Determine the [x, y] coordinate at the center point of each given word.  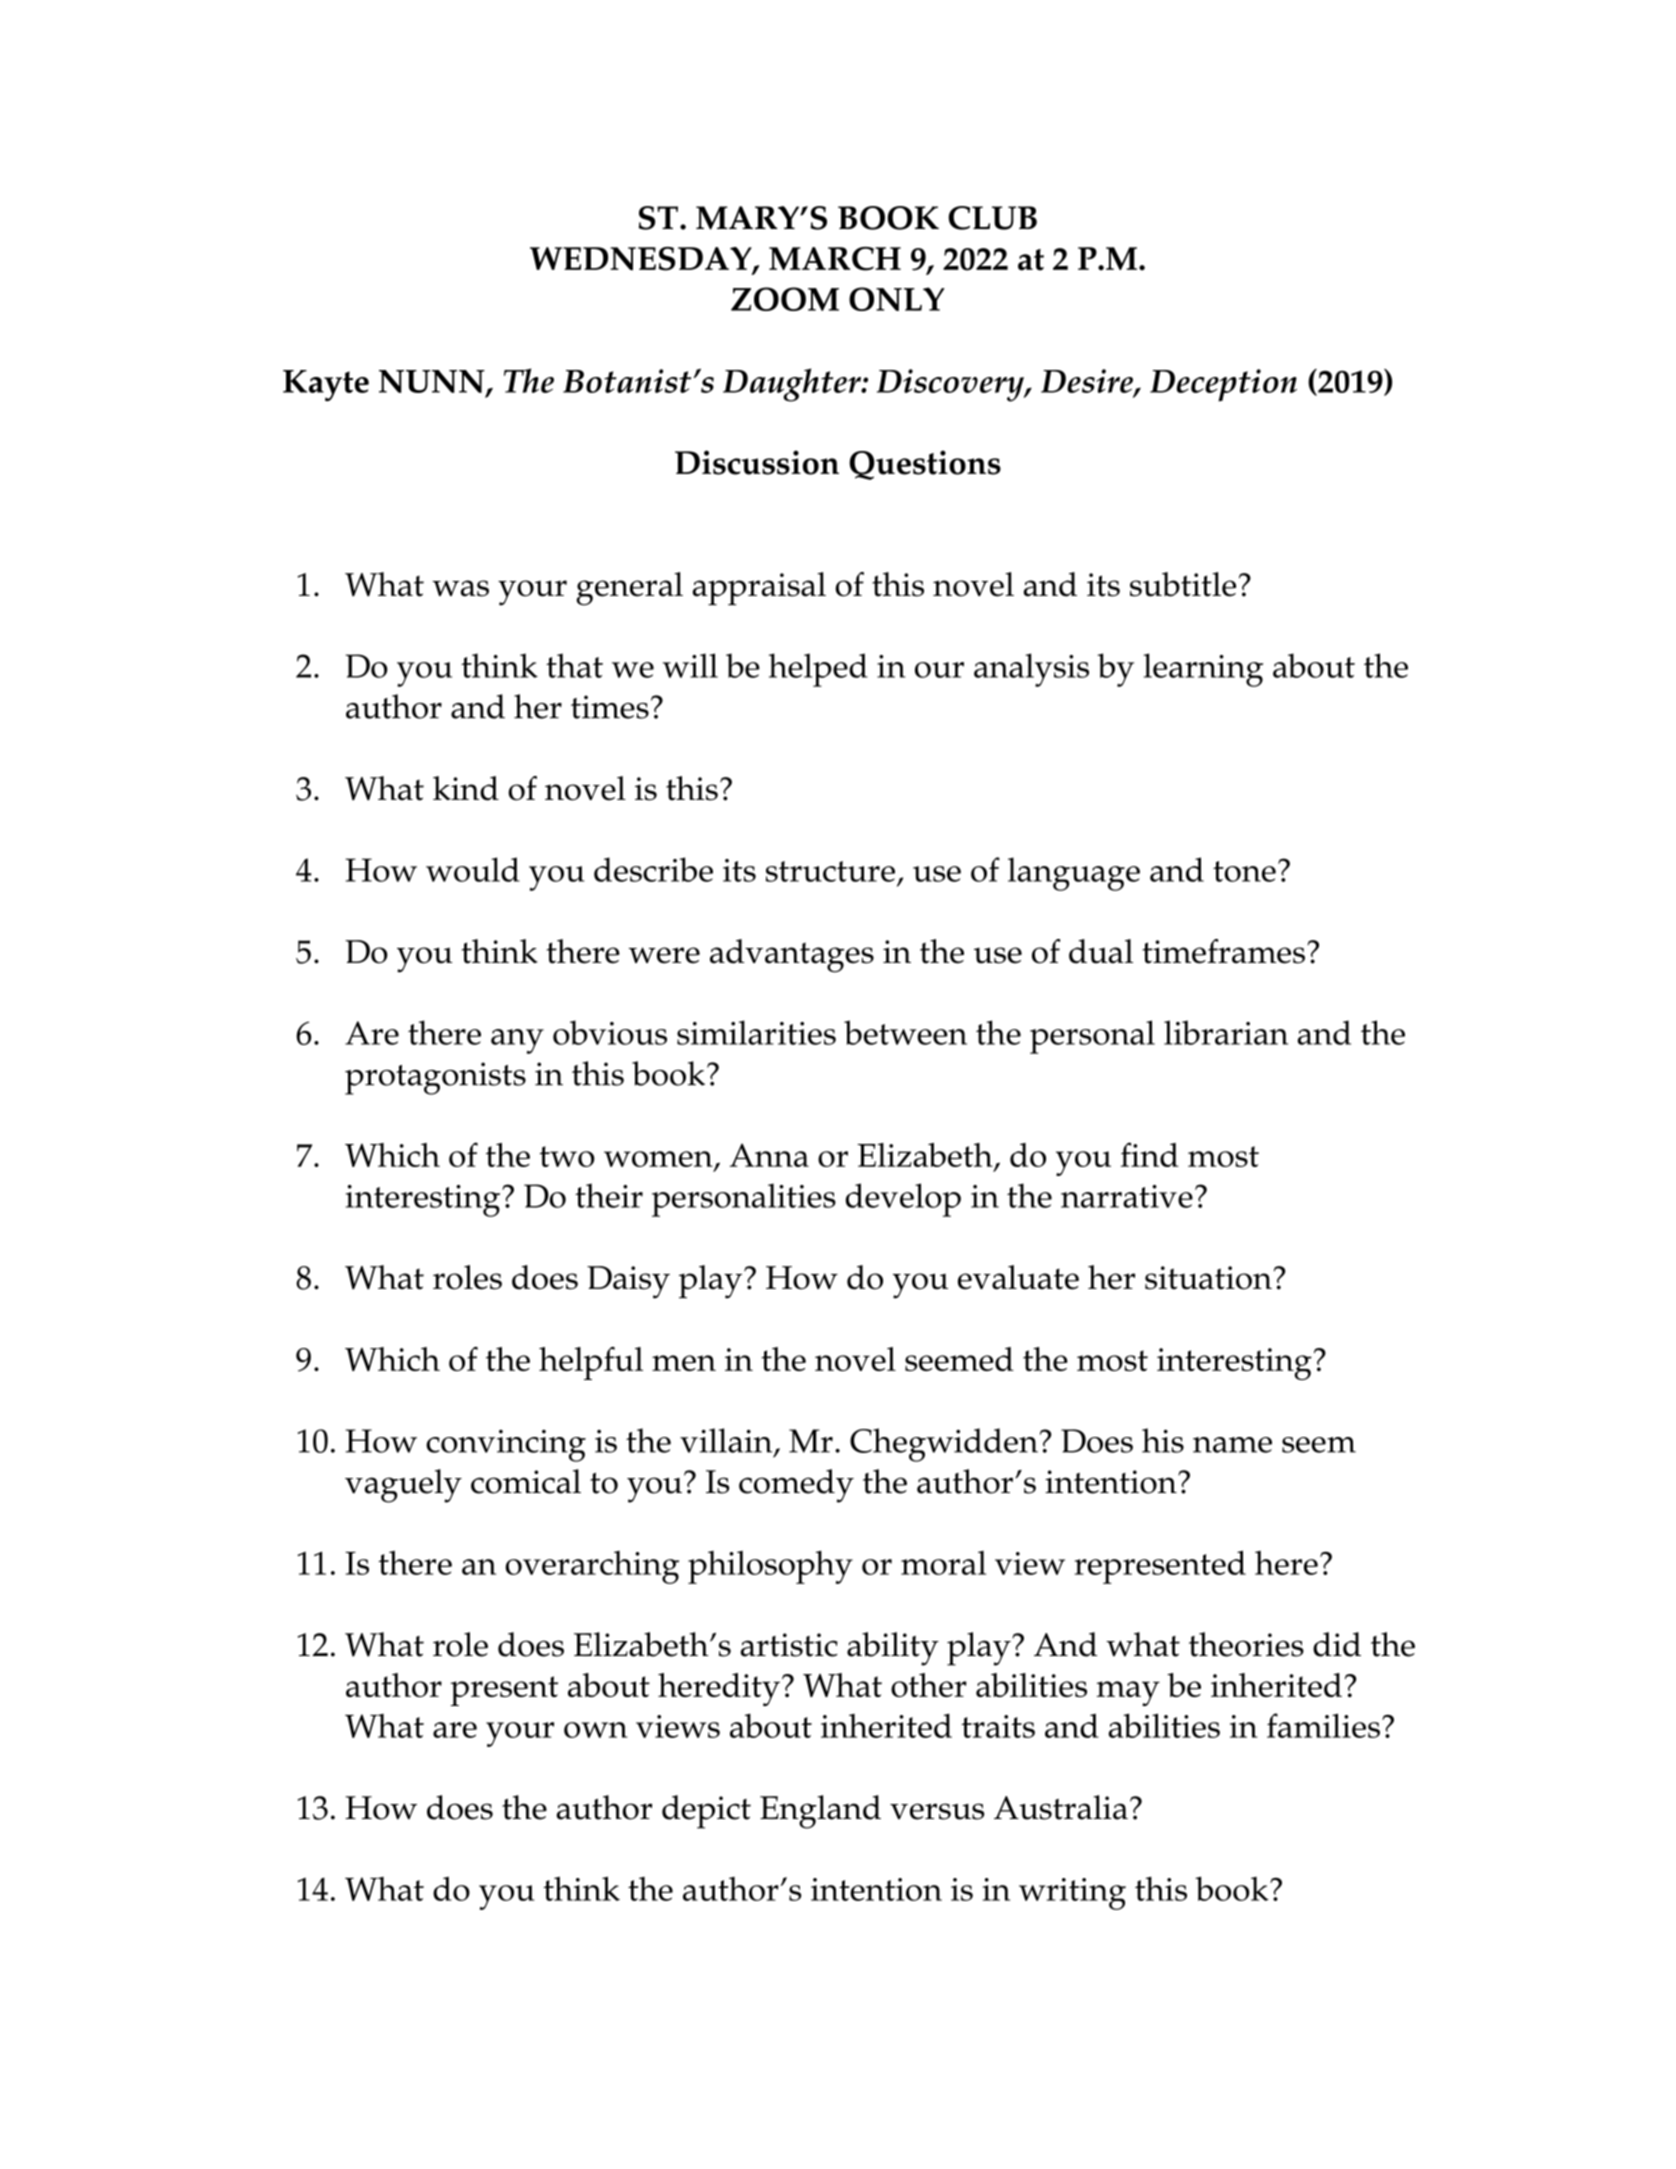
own [596, 1730]
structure [830, 871]
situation [1208, 1278]
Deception [1223, 385]
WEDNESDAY [642, 260]
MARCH [835, 259]
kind [466, 788]
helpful [591, 1363]
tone [1244, 871]
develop [903, 1200]
